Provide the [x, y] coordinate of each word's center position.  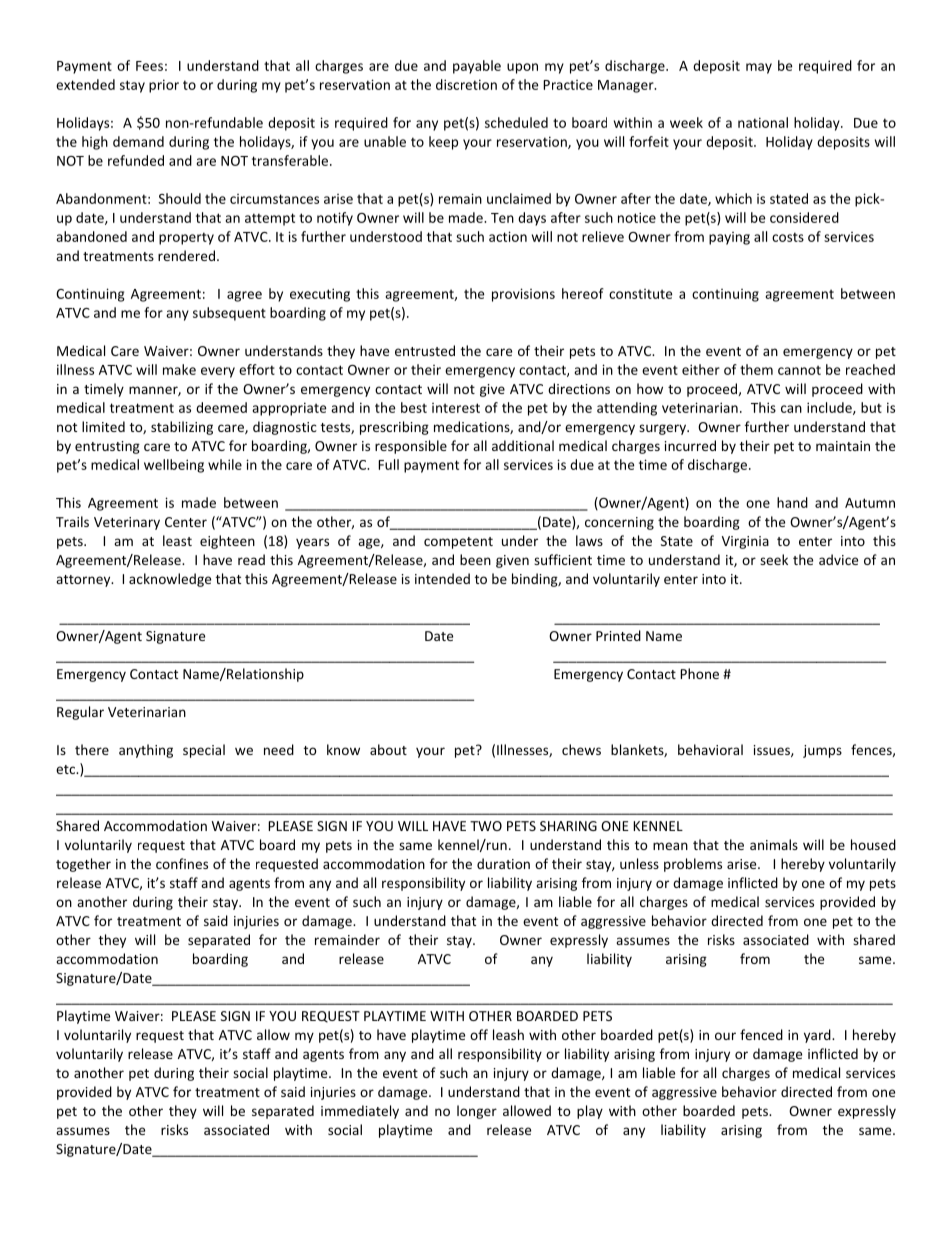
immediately [360, 1112]
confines [182, 863]
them [756, 369]
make [179, 369]
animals [774, 844]
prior [164, 86]
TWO [486, 826]
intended [442, 578]
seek [774, 559]
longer [477, 1112]
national [763, 122]
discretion [466, 84]
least [177, 540]
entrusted [425, 350]
